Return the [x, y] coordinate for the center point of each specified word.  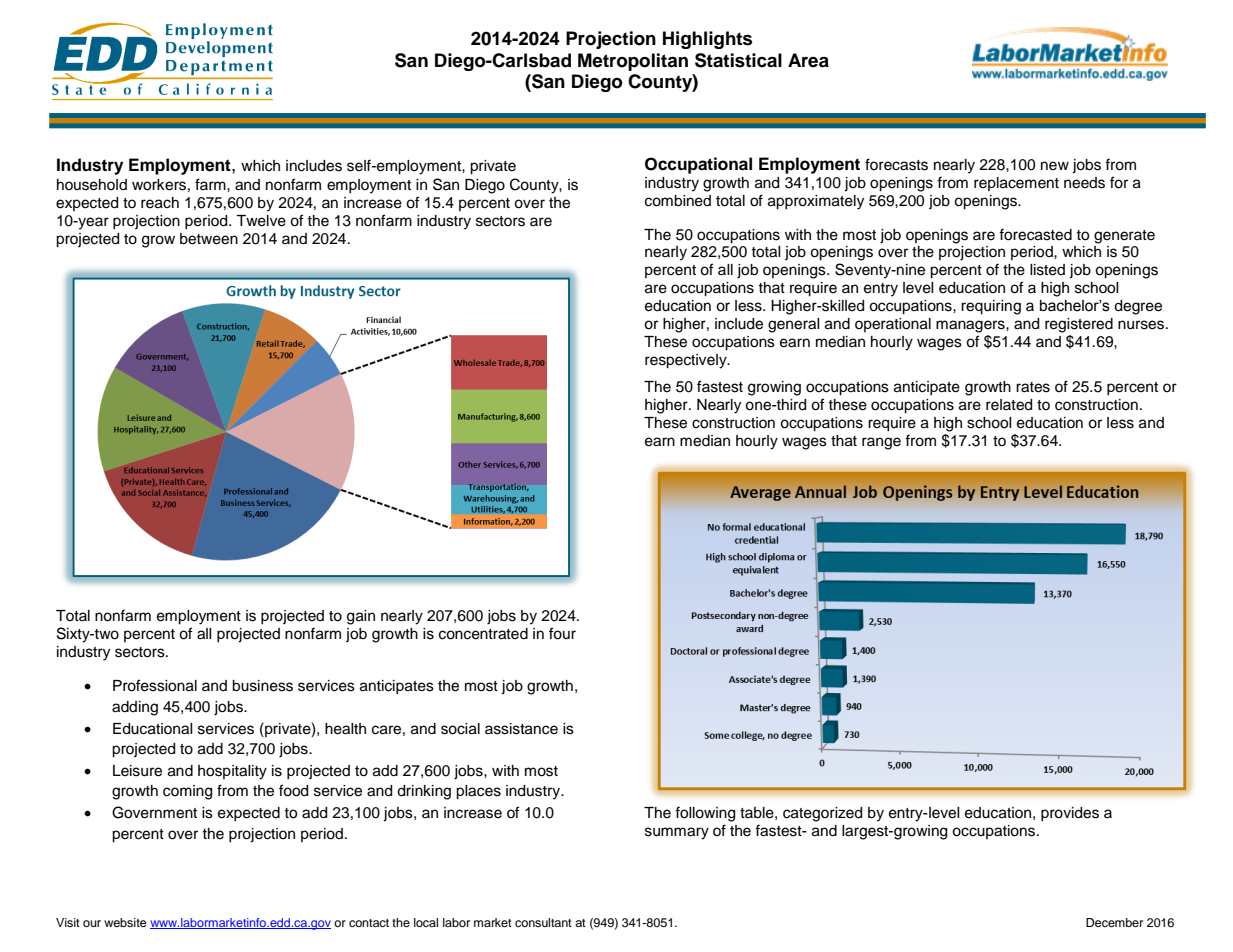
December [1114, 922]
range [881, 443]
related [1009, 405]
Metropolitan [633, 62]
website [125, 922]
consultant [543, 922]
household [92, 185]
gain [361, 617]
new [1055, 166]
